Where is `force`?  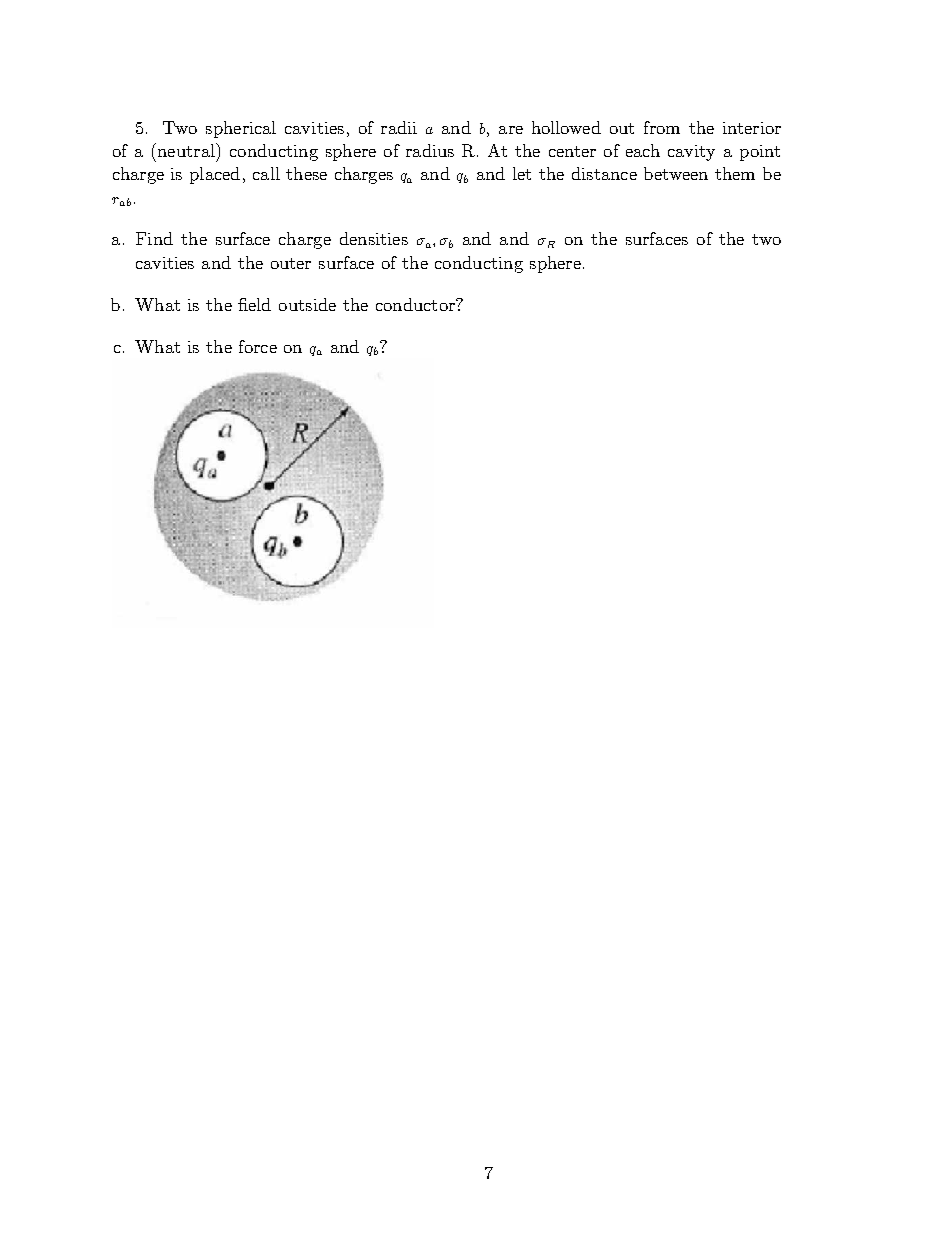 force is located at coordinates (258, 346).
